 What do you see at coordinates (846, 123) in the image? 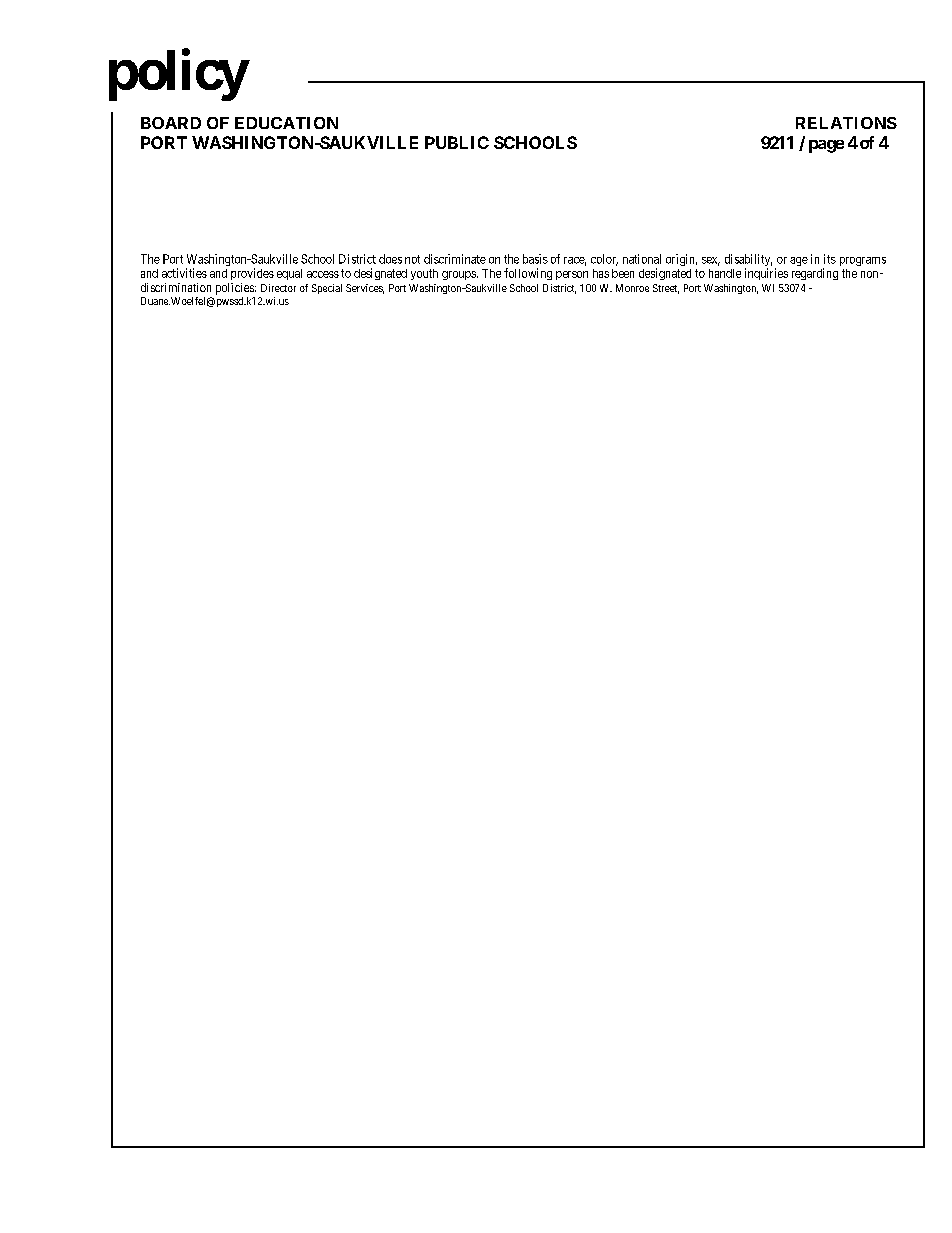
I see `RELATIONS` at bounding box center [846, 123].
